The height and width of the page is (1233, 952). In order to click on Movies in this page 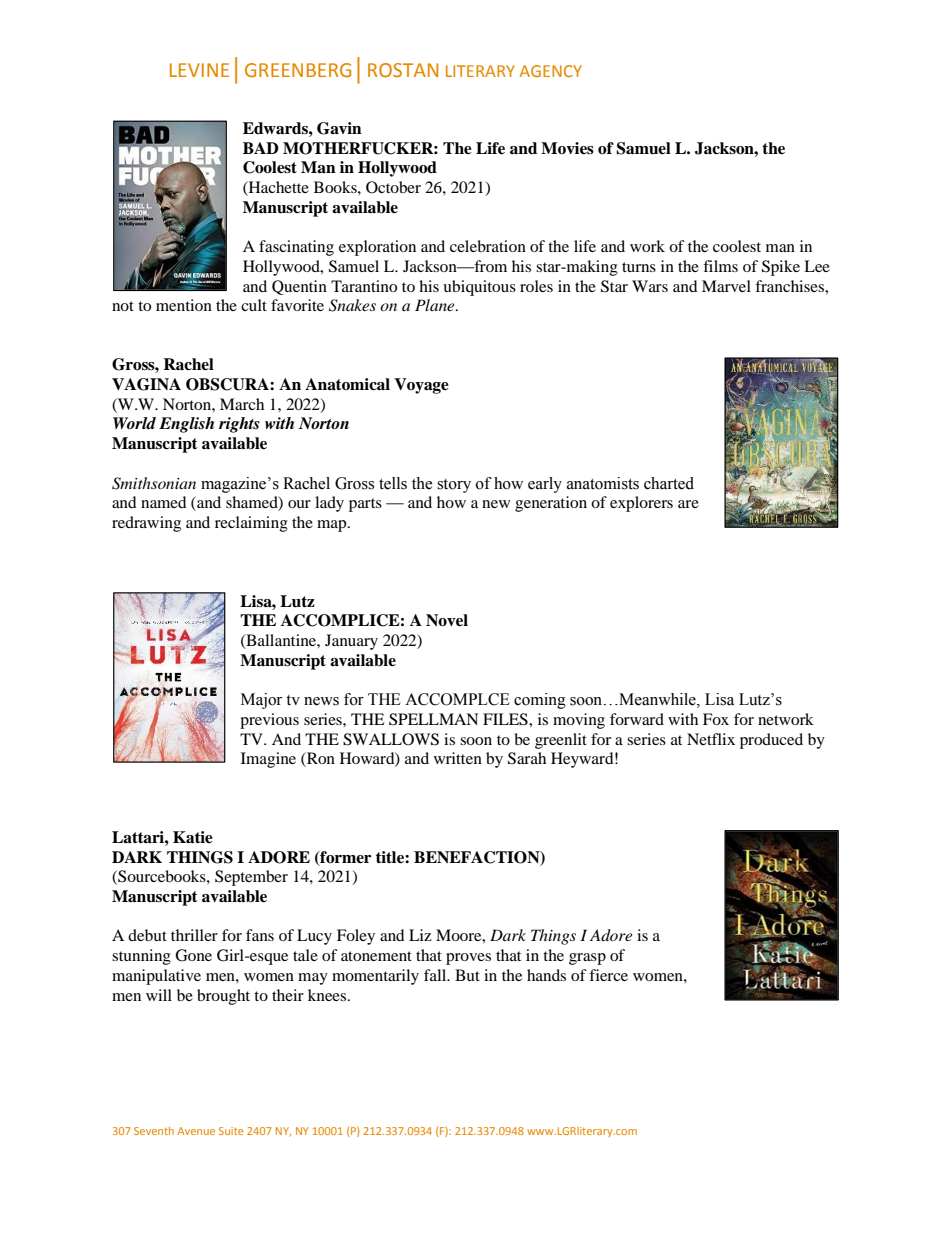, I will do `click(567, 148)`.
